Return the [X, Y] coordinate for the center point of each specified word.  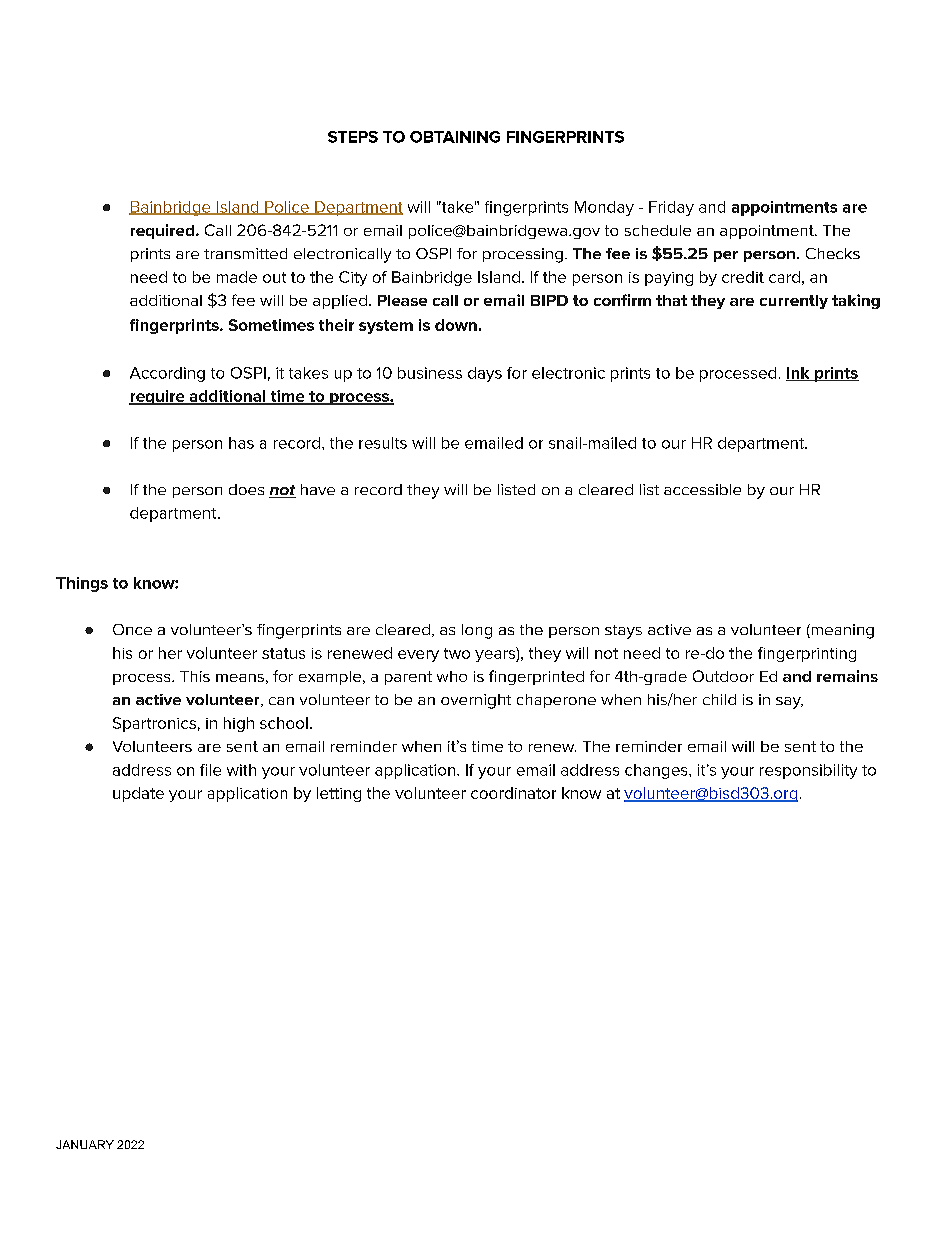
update [138, 794]
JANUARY [85, 1144]
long [477, 631]
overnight [476, 701]
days [485, 374]
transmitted [245, 253]
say [789, 703]
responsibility [808, 771]
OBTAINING [455, 137]
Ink [799, 374]
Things [82, 584]
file [210, 770]
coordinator [513, 793]
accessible [702, 489]
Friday [671, 208]
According [167, 374]
